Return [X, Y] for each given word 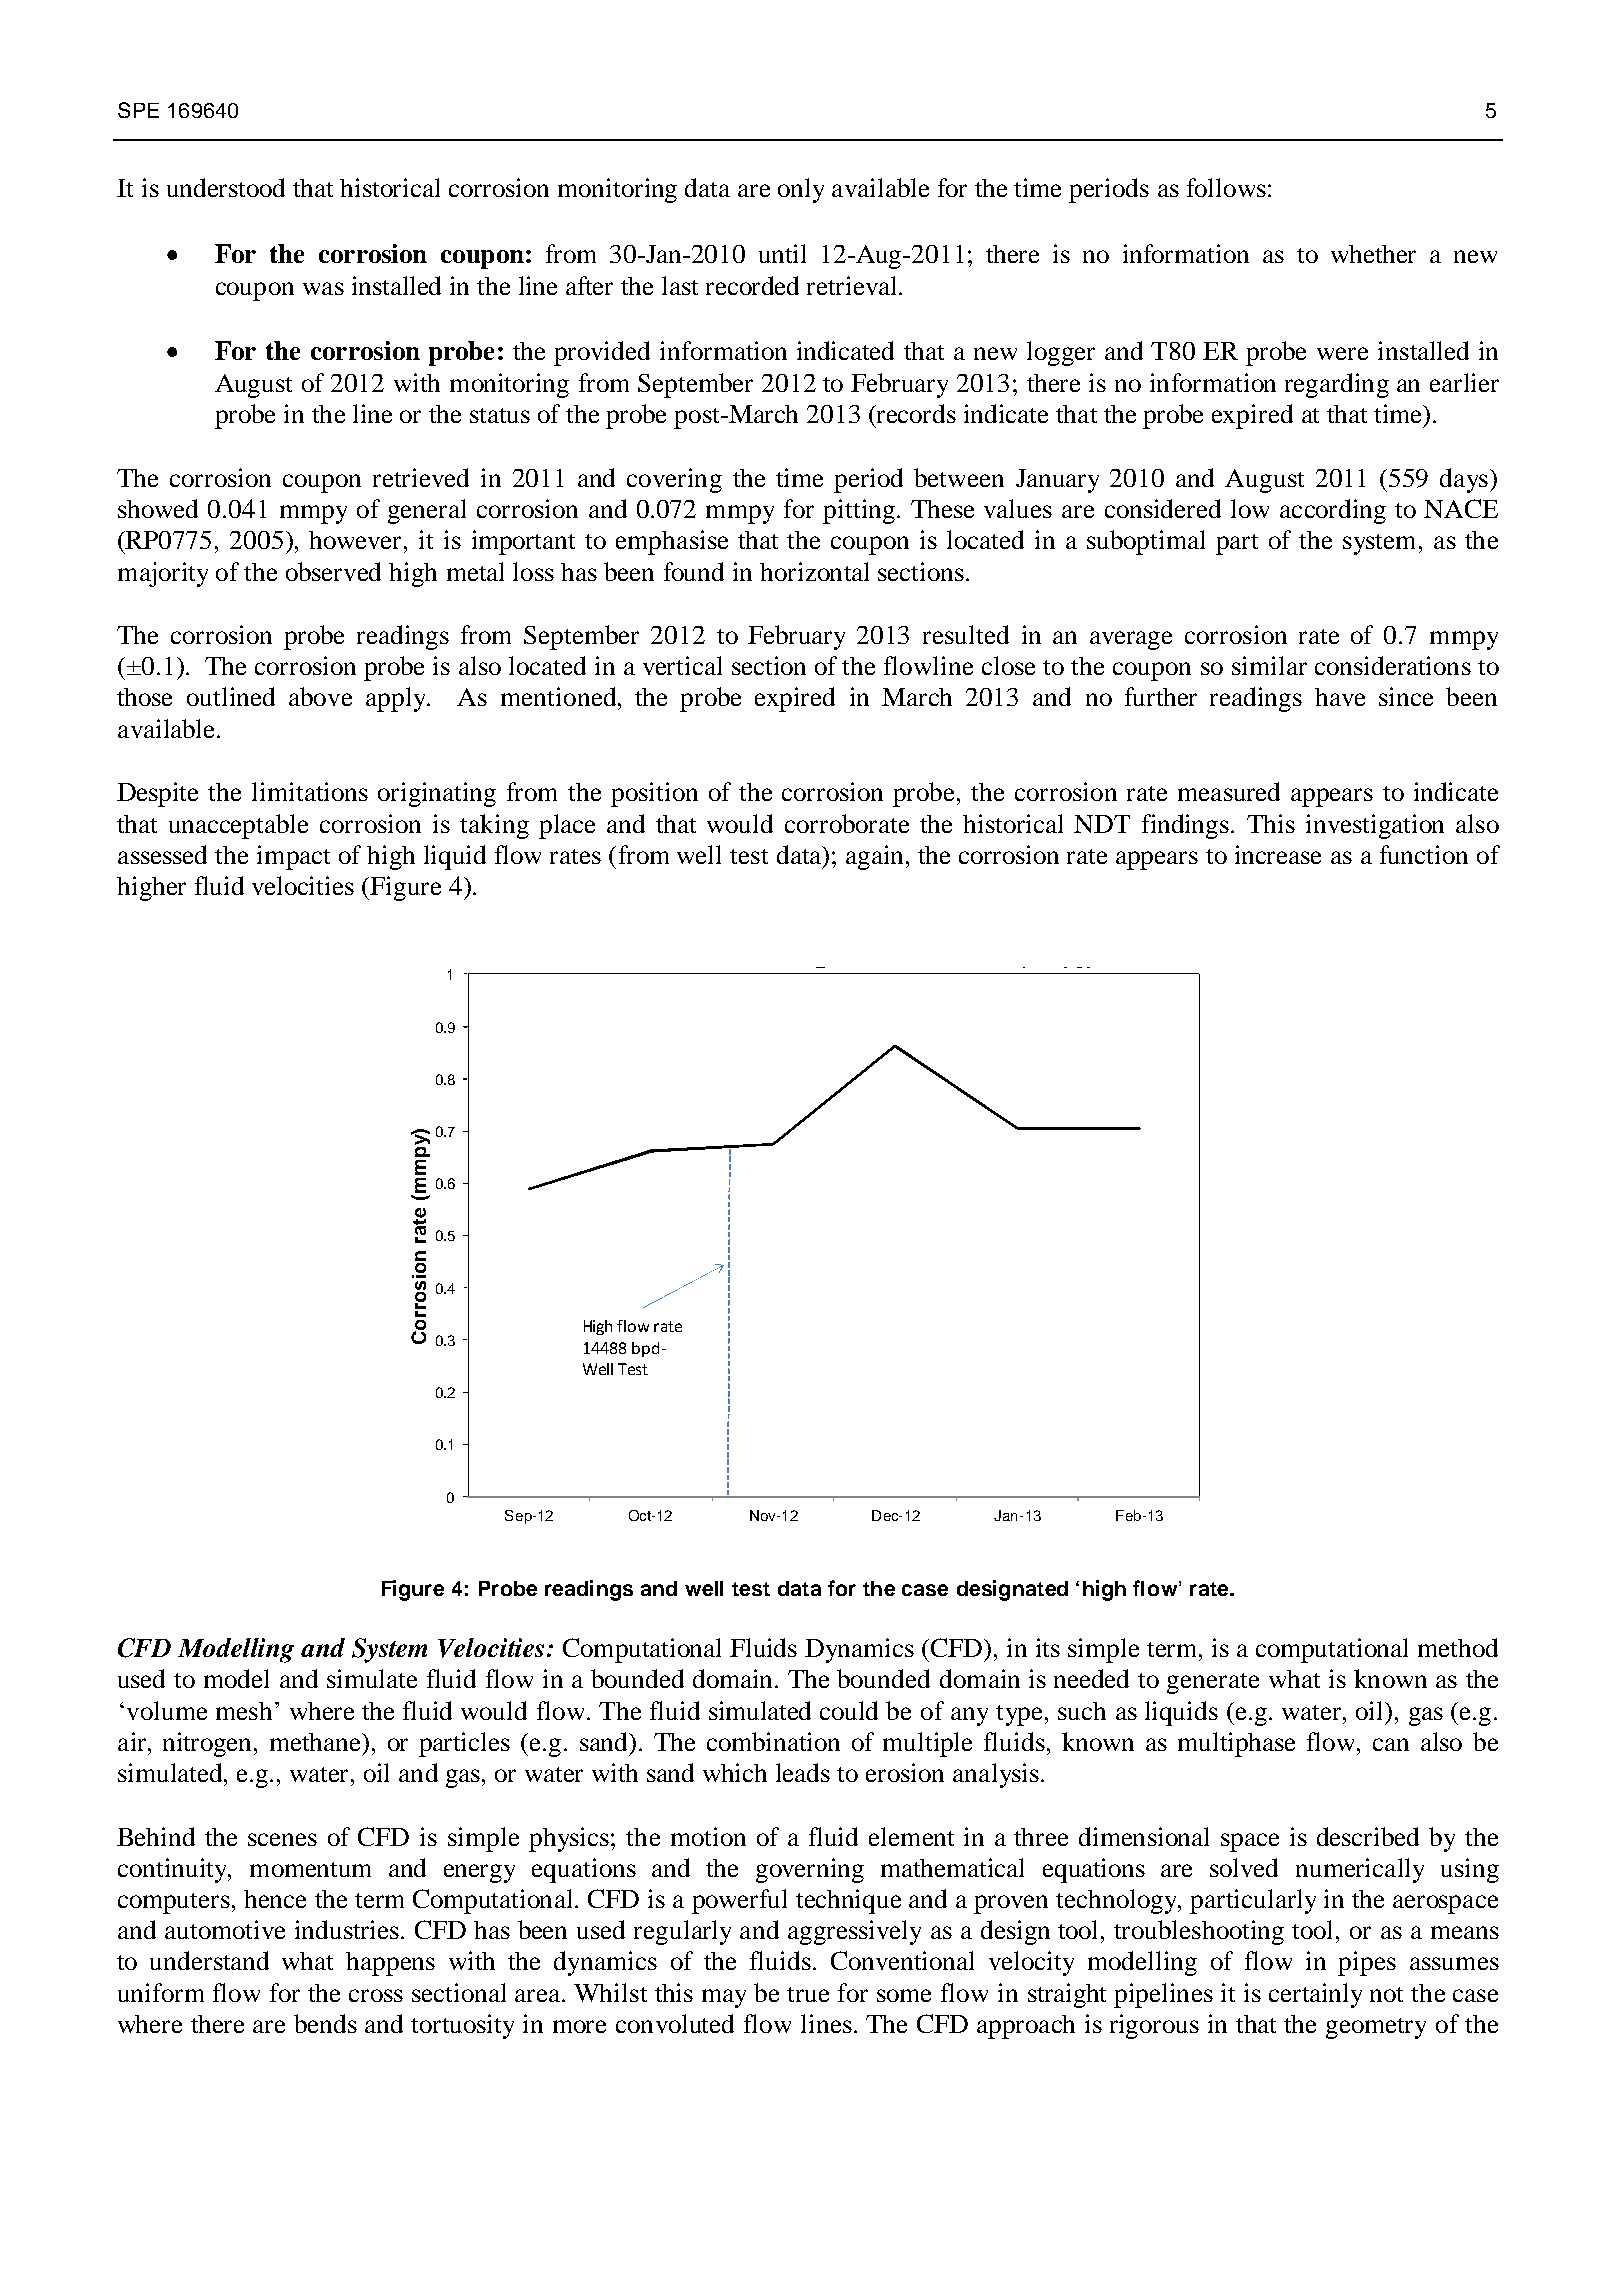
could [849, 1710]
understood [226, 187]
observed [333, 571]
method [1458, 1647]
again [874, 857]
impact [293, 857]
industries [347, 1929]
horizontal [814, 571]
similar [1269, 665]
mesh [244, 1711]
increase [1278, 854]
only [801, 190]
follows [1226, 187]
